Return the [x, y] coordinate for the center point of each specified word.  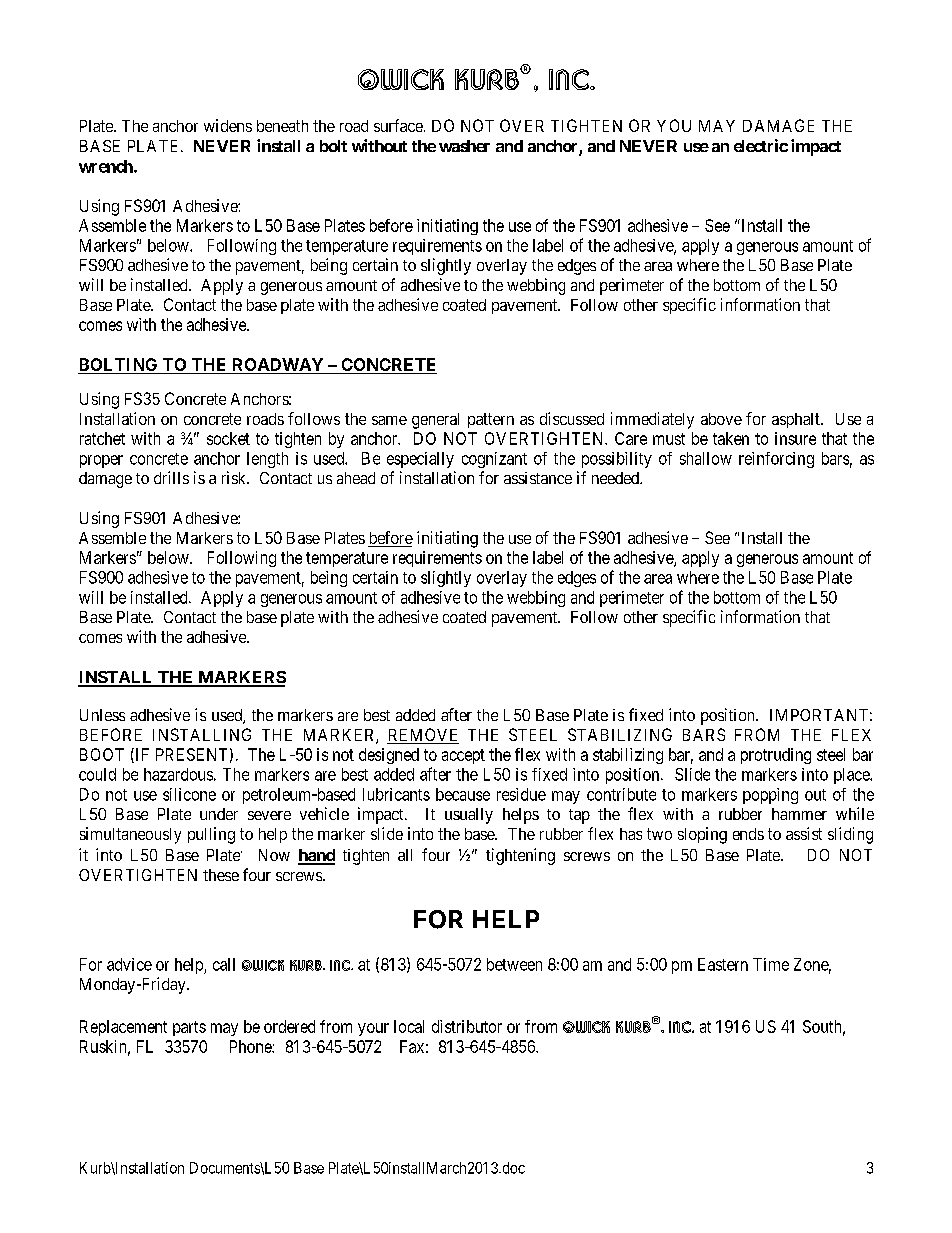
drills [171, 477]
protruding [776, 756]
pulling [211, 835]
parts [189, 1028]
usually [469, 816]
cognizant [494, 460]
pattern [491, 420]
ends [748, 834]
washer [464, 146]
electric [761, 145]
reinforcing [776, 460]
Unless [102, 715]
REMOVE [423, 736]
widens [228, 125]
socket [228, 438]
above [721, 419]
